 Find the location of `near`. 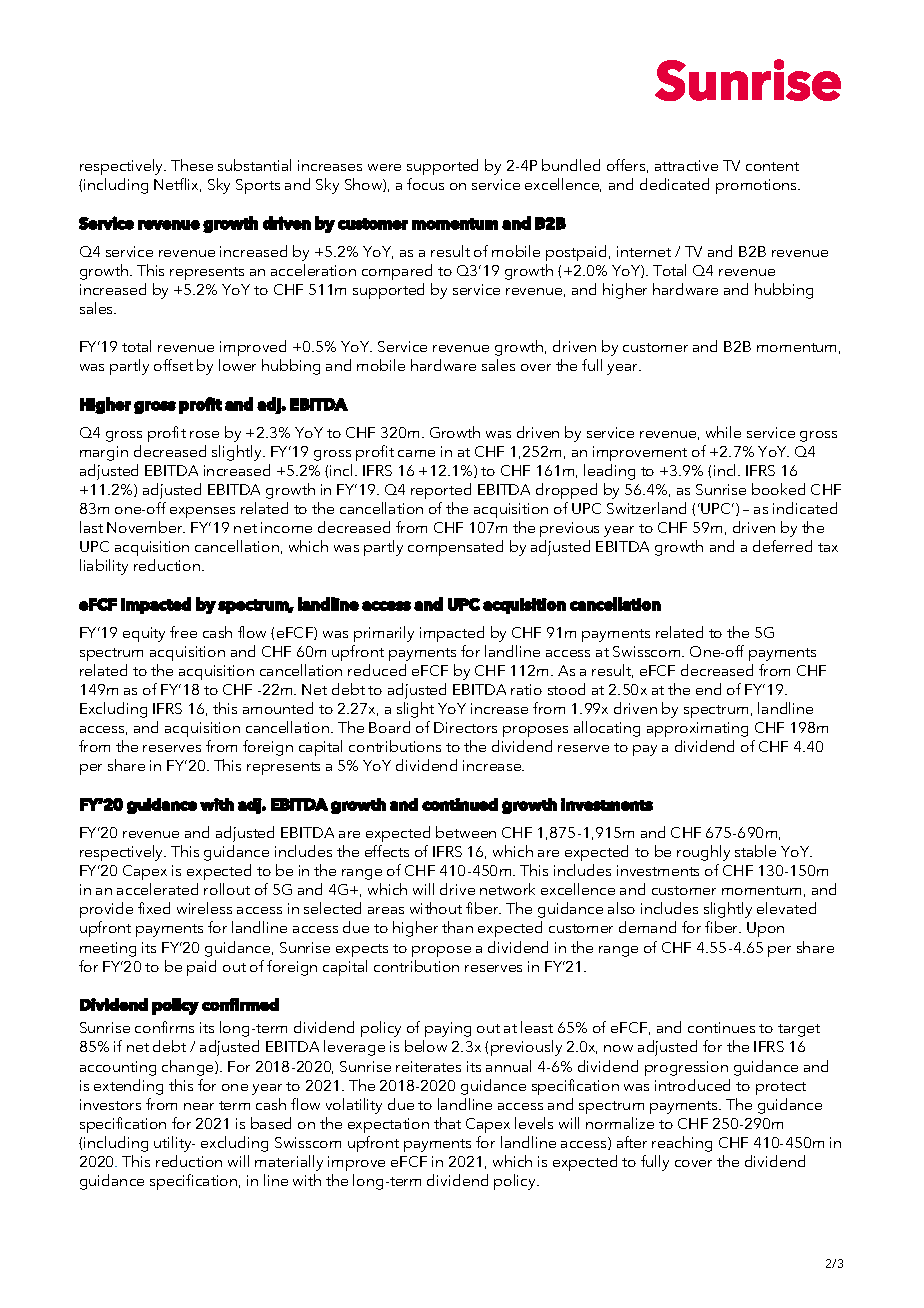

near is located at coordinates (199, 1106).
